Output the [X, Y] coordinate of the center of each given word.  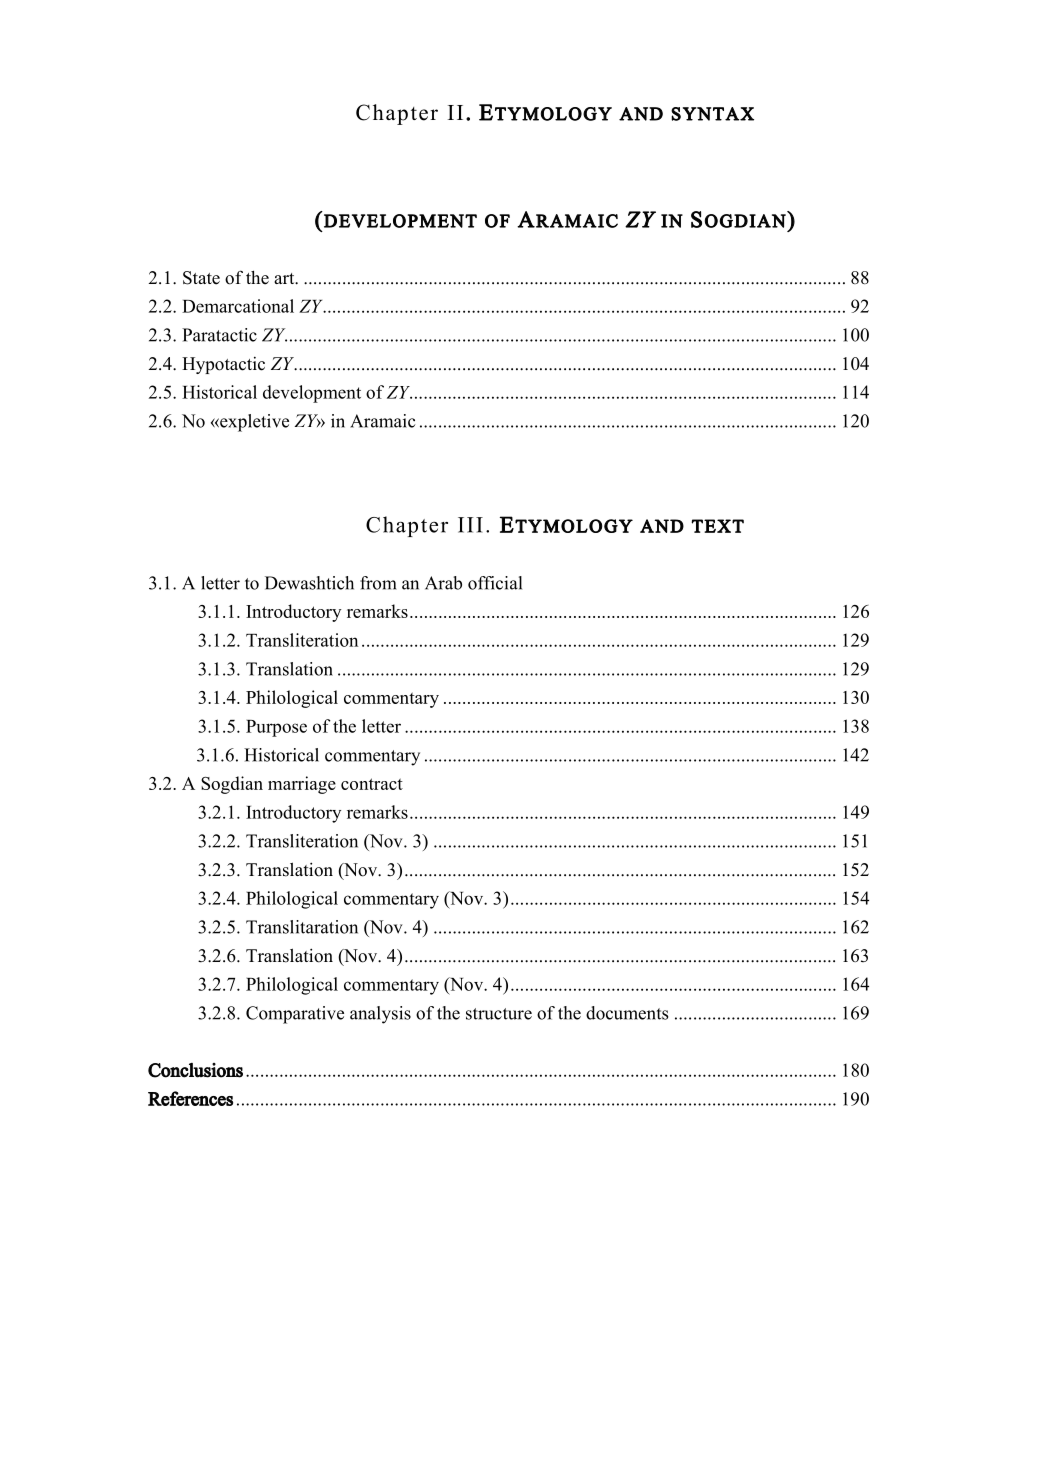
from [378, 583]
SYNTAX [712, 114]
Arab [443, 583]
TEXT [717, 526]
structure [499, 1014]
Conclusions [195, 1070]
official [495, 583]
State [201, 278]
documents [627, 1013]
